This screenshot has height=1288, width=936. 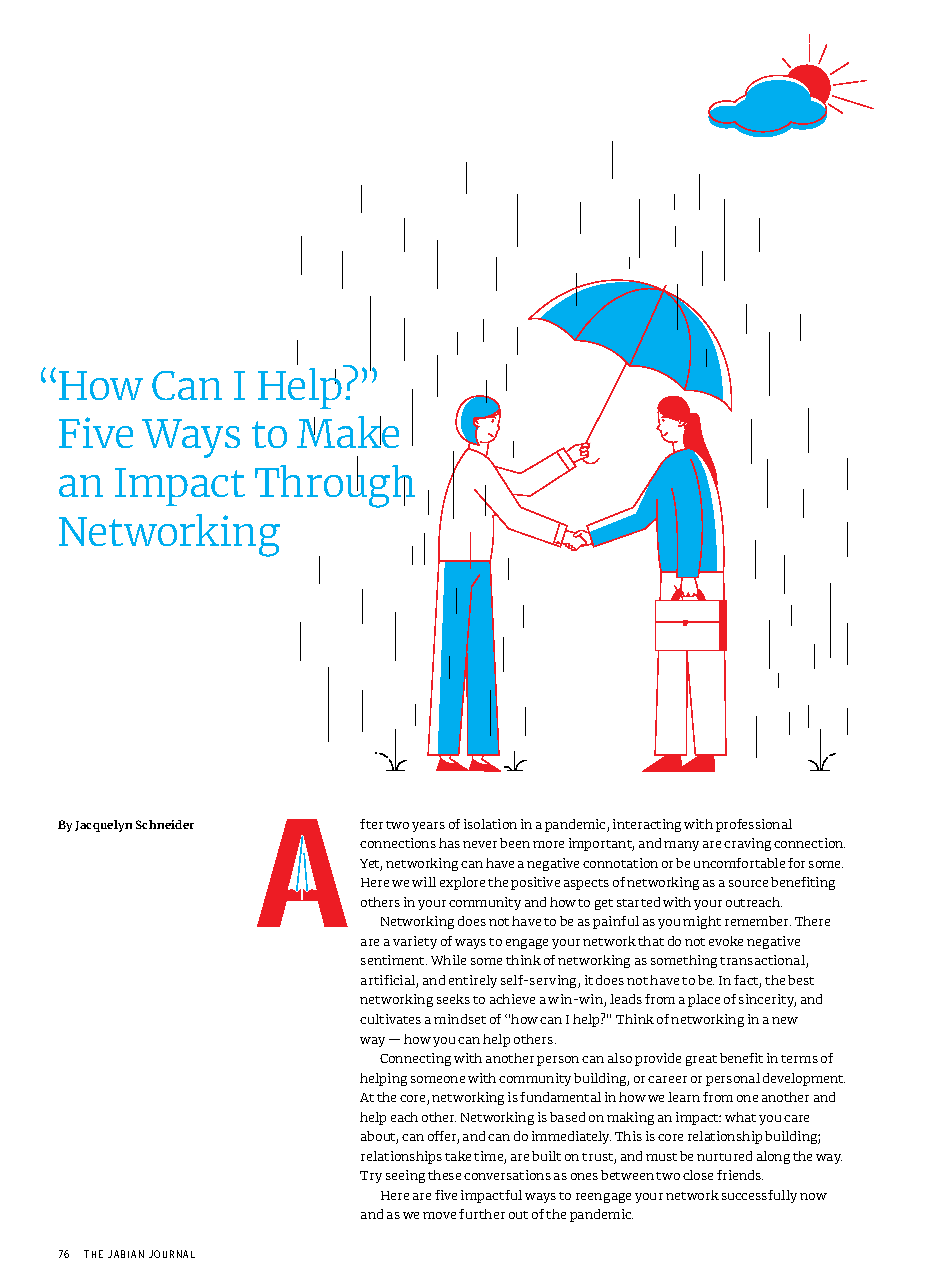 I want to click on Schneider, so click(x=165, y=824).
